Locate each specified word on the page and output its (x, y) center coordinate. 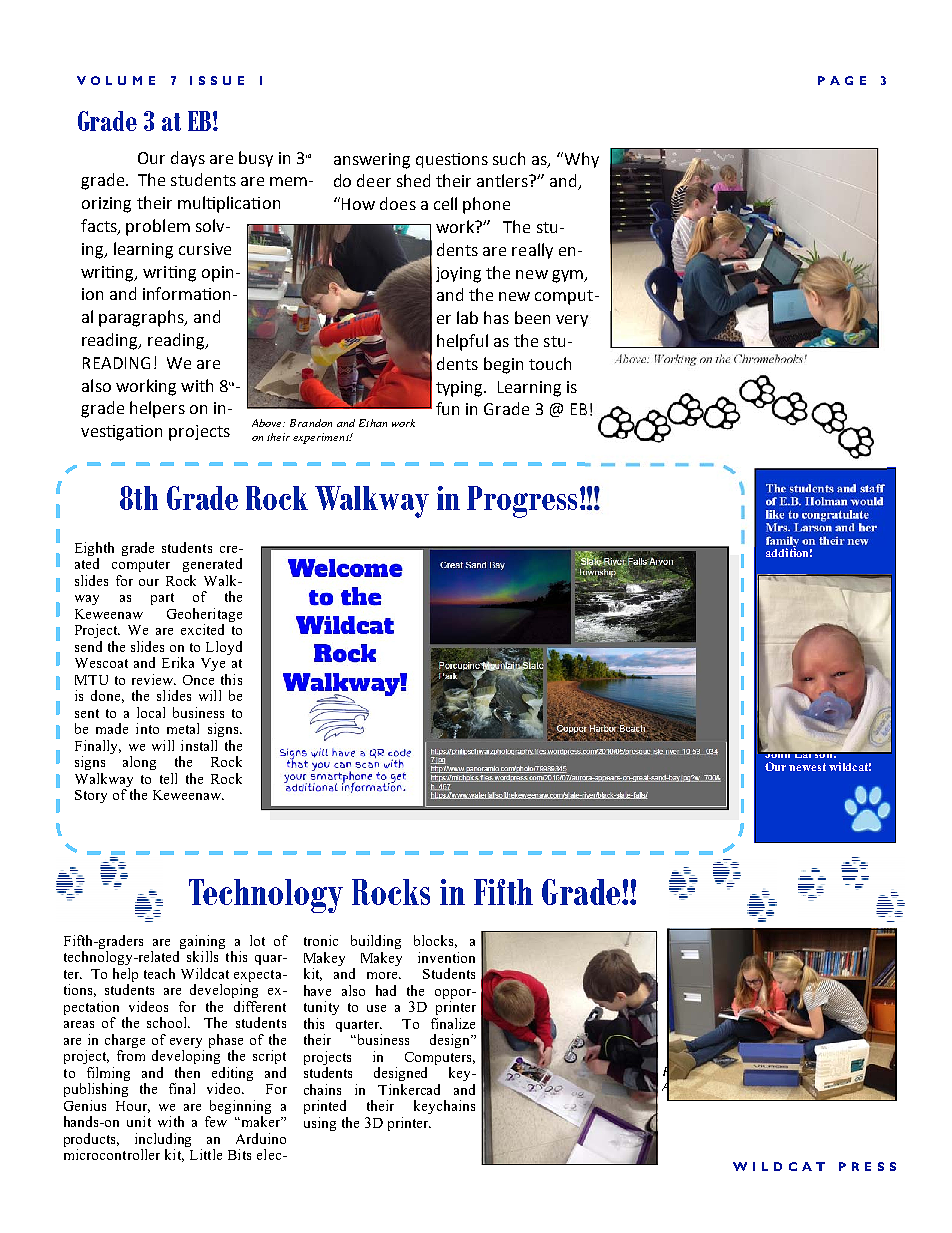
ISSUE (217, 80)
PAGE (842, 80)
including (163, 1140)
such (509, 158)
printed (325, 1107)
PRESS (867, 1166)
